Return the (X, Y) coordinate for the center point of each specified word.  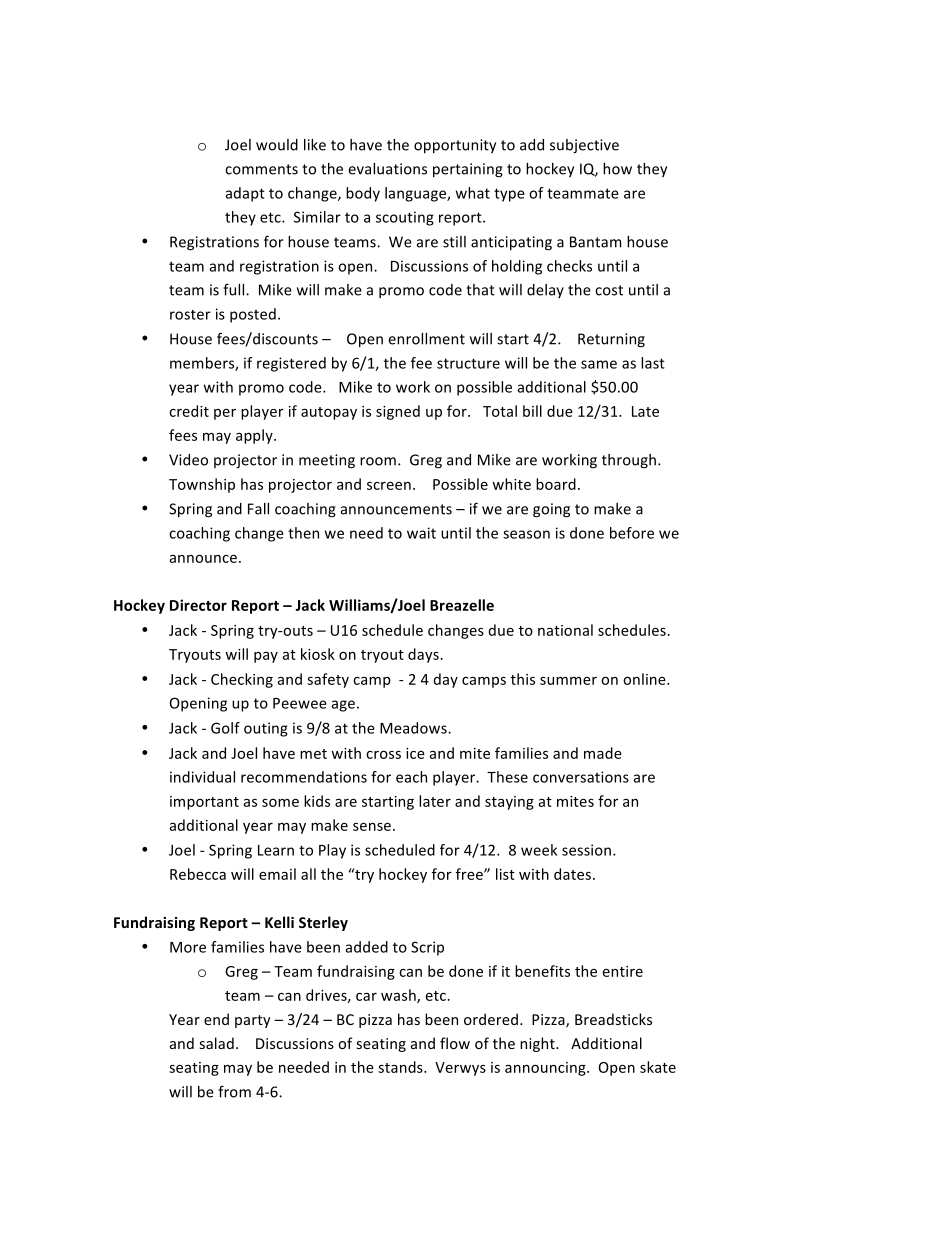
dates (572, 874)
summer (568, 681)
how (617, 169)
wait (421, 533)
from (234, 1091)
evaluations (387, 169)
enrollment (426, 339)
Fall (258, 509)
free (470, 874)
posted (253, 315)
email (277, 874)
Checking (242, 680)
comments (261, 169)
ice (415, 753)
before (632, 533)
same (599, 364)
